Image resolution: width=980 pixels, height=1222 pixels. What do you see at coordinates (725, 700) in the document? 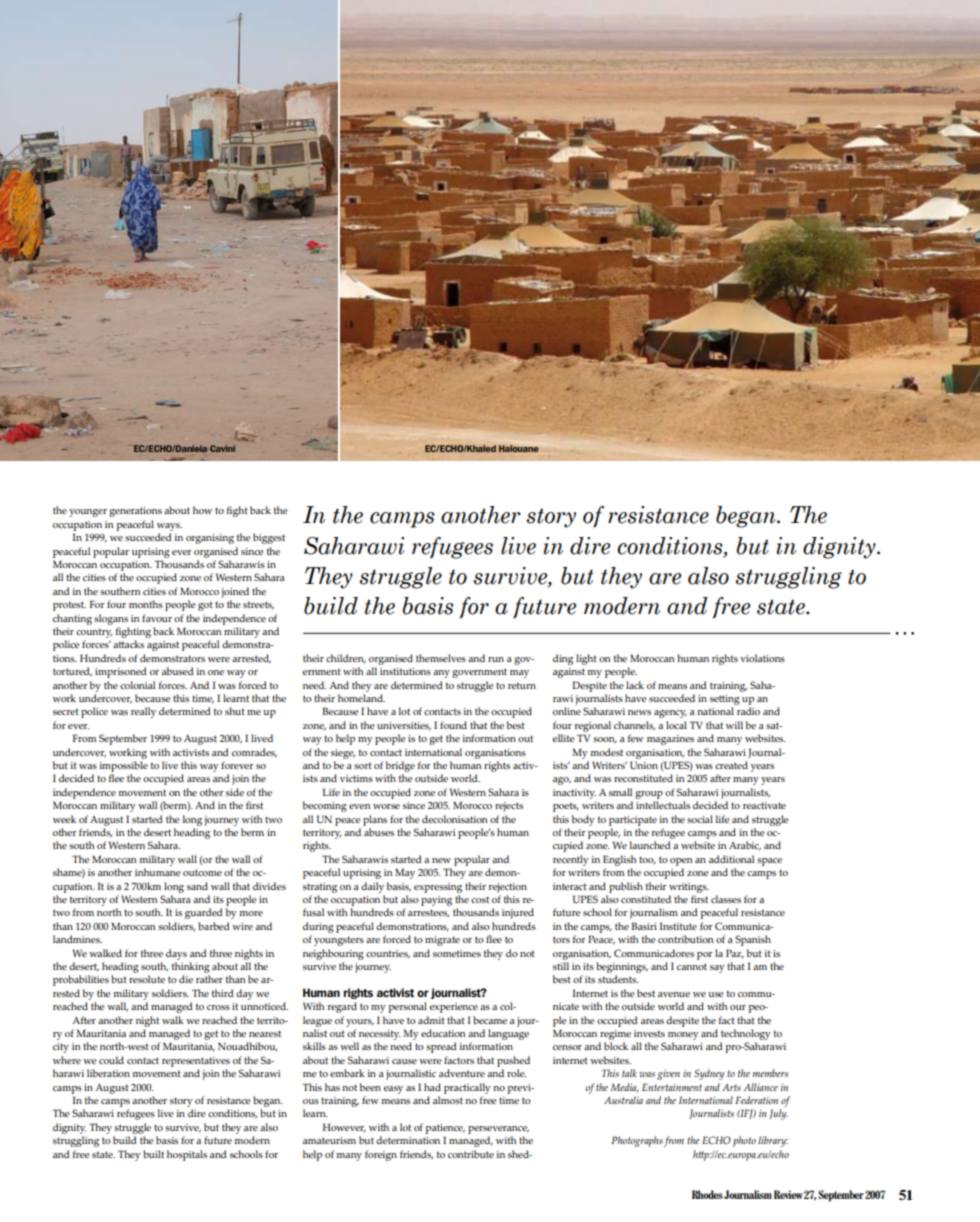
I see `setting` at bounding box center [725, 700].
